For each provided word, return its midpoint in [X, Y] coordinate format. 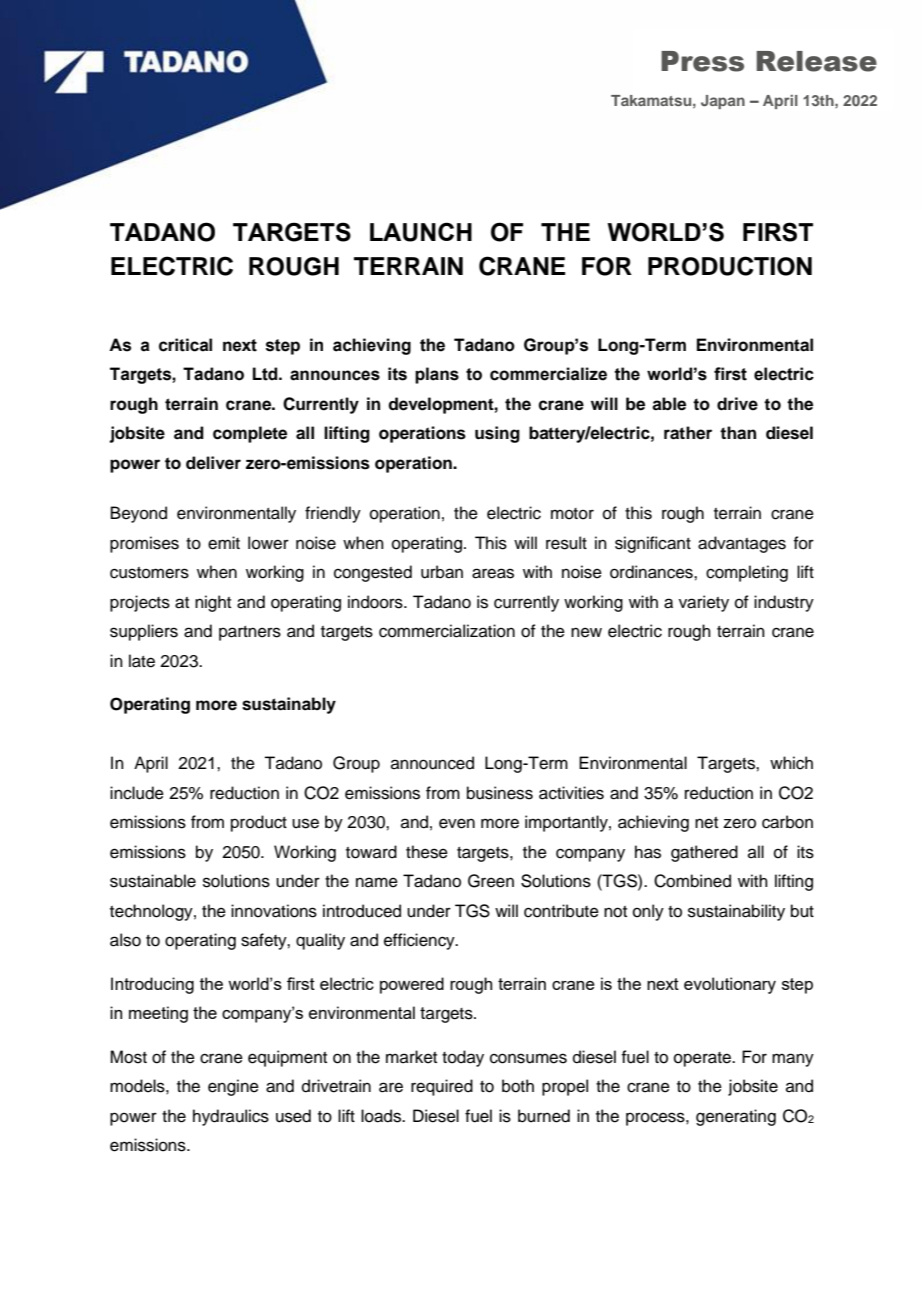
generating [736, 1117]
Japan [723, 102]
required [442, 1087]
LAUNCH [421, 232]
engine [233, 1087]
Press [702, 61]
